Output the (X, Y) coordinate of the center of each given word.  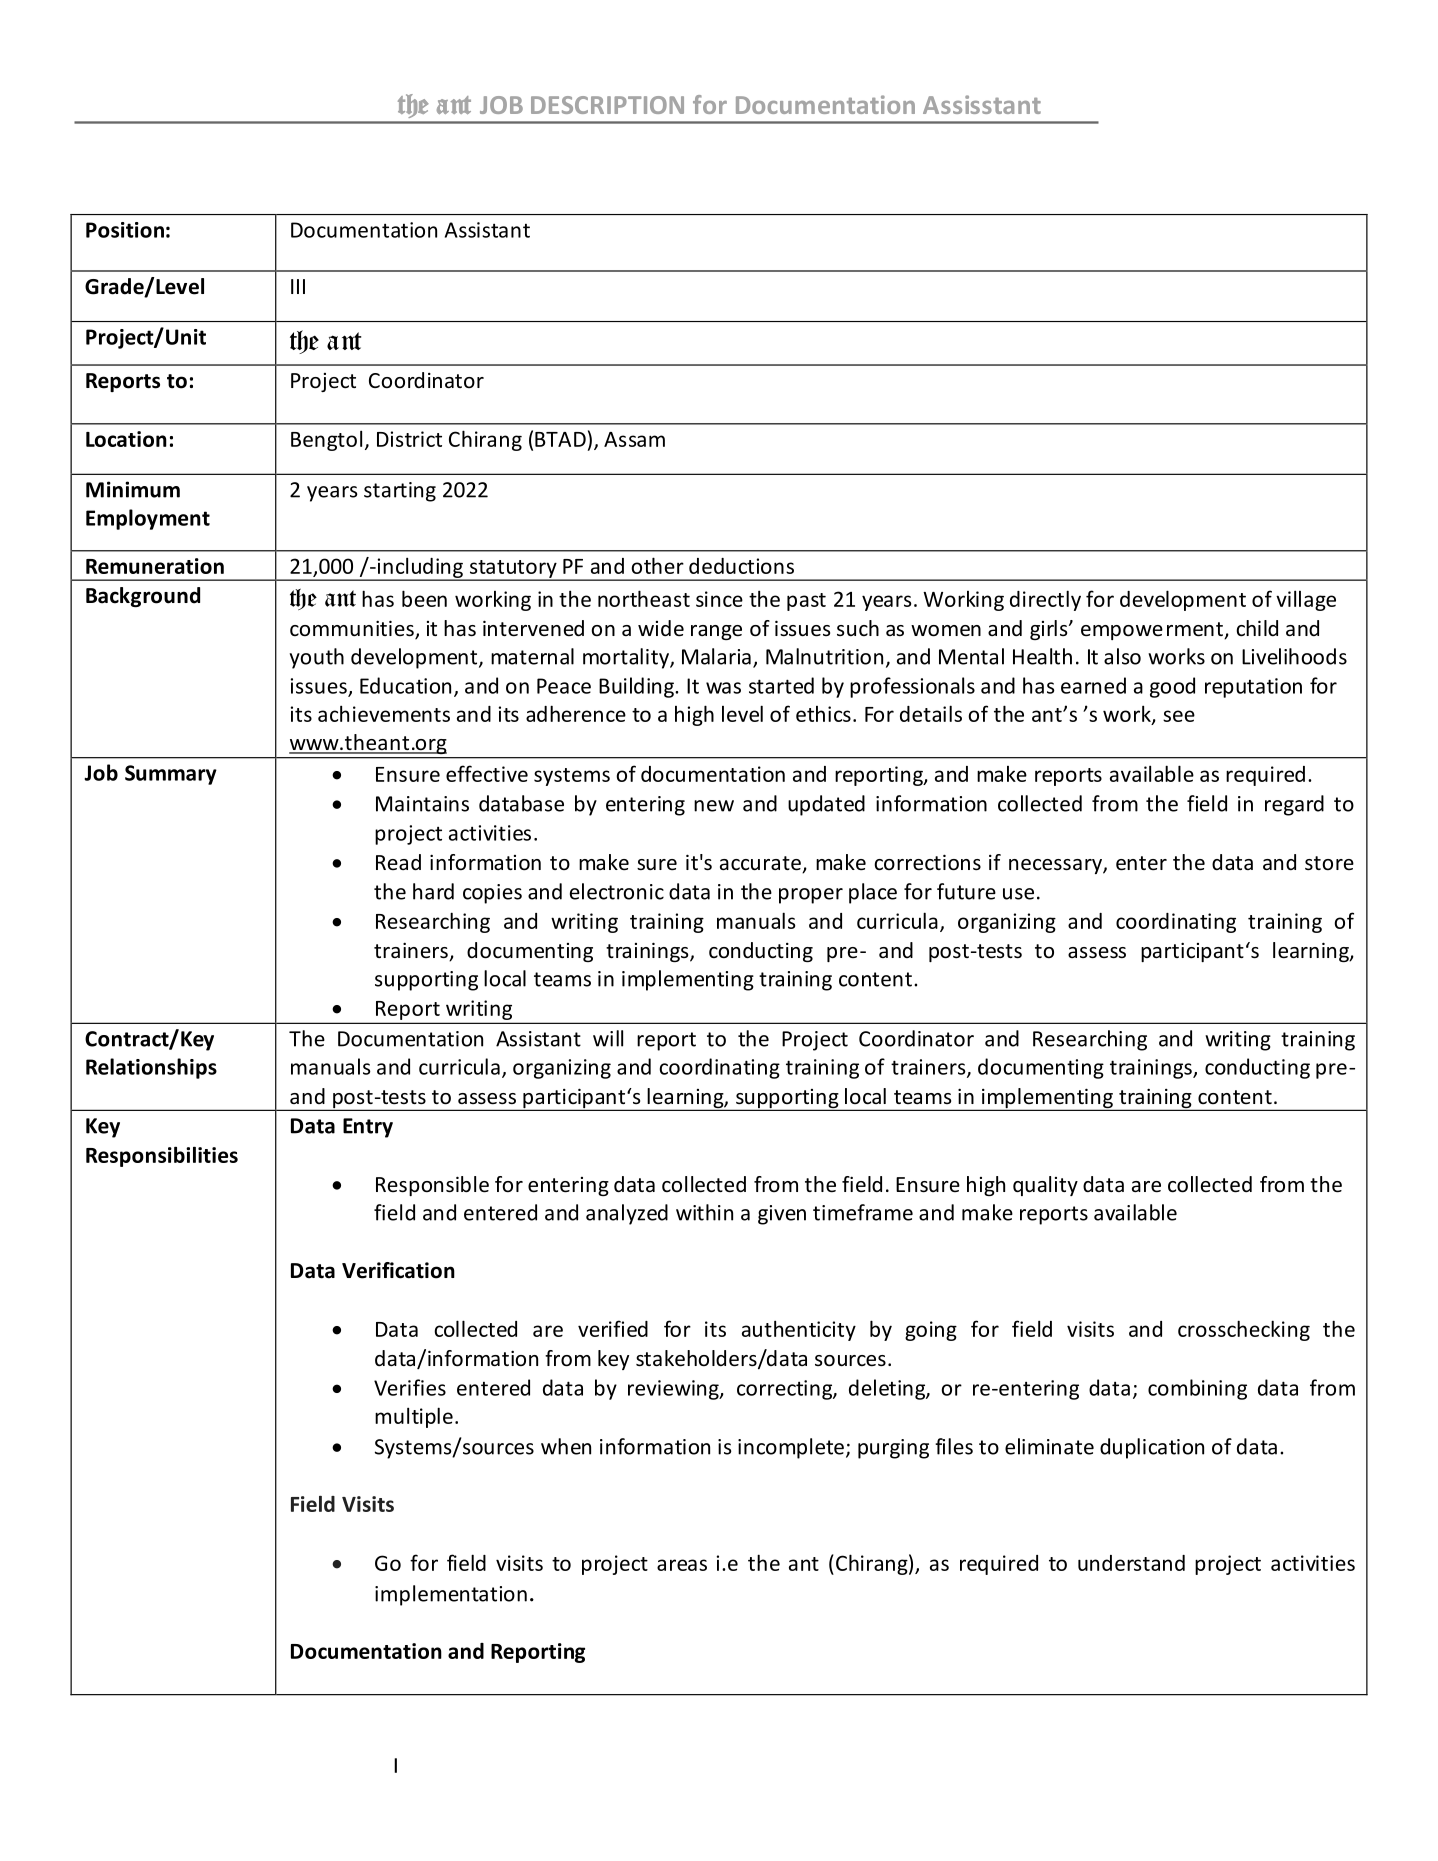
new (714, 806)
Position (125, 230)
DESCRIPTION (607, 105)
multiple (414, 1417)
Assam (634, 439)
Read (398, 862)
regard (1294, 805)
